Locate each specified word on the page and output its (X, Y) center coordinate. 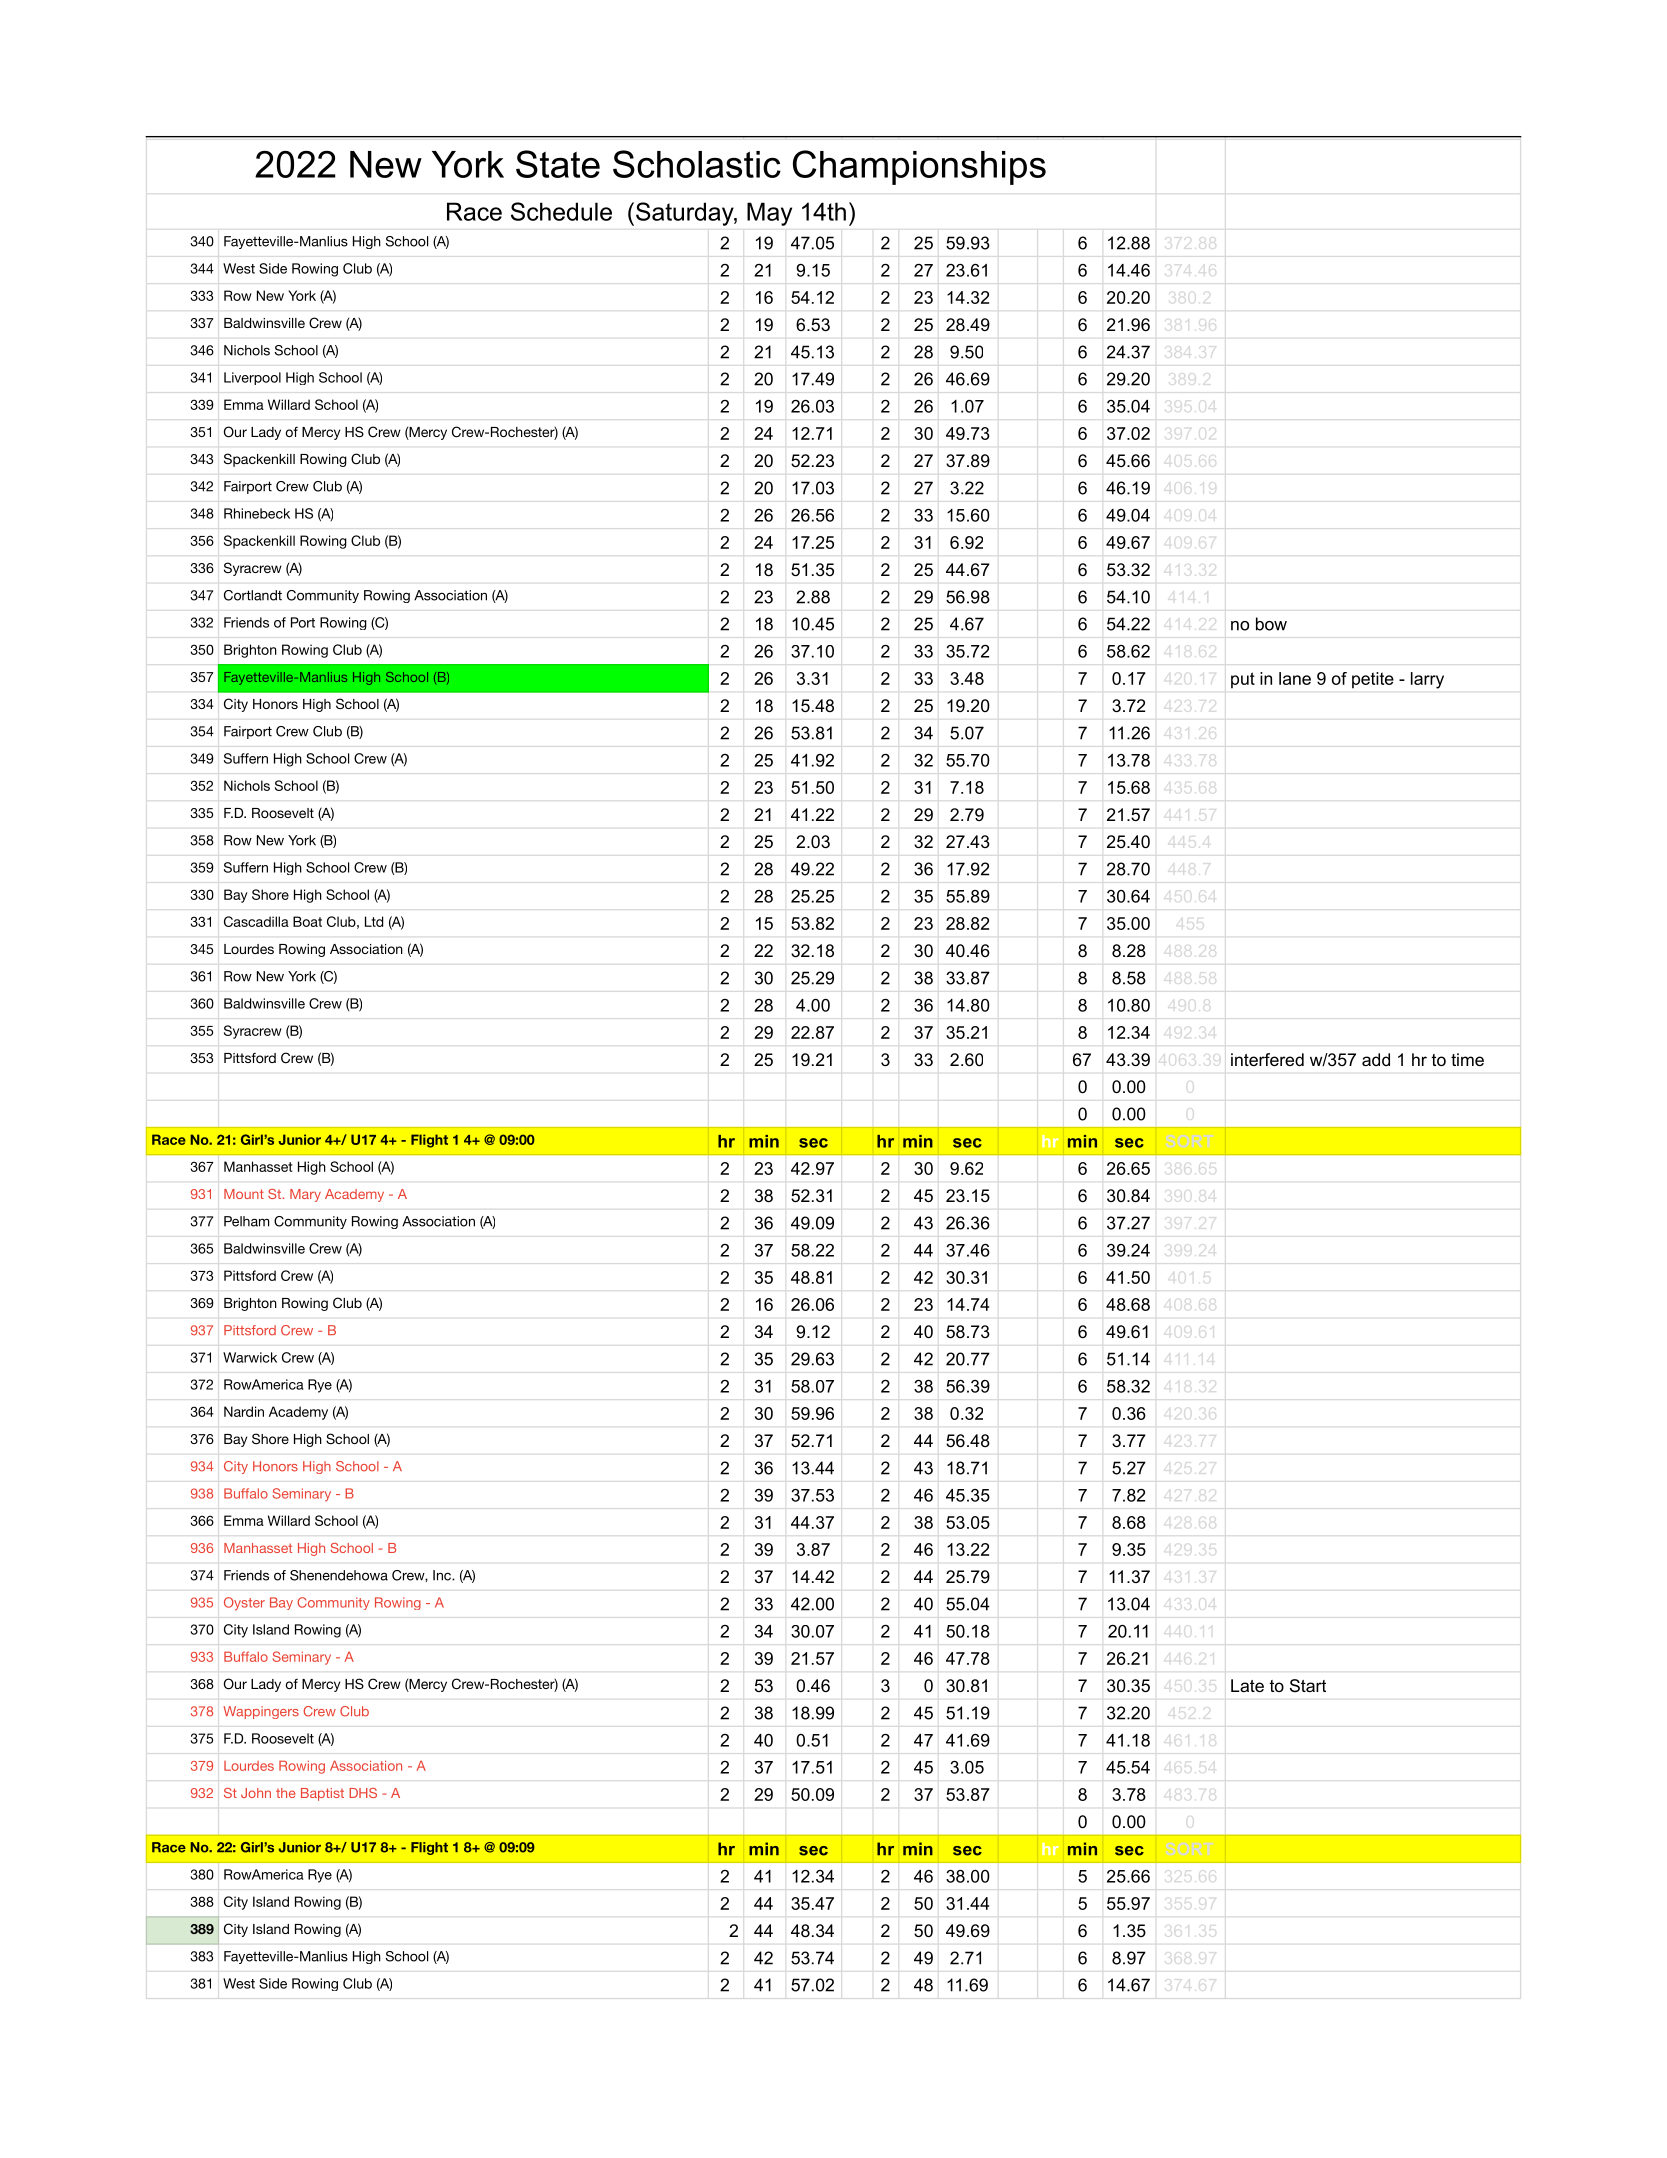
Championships (919, 167)
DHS (363, 1793)
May (769, 214)
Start (1308, 1685)
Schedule (561, 211)
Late (1247, 1685)
